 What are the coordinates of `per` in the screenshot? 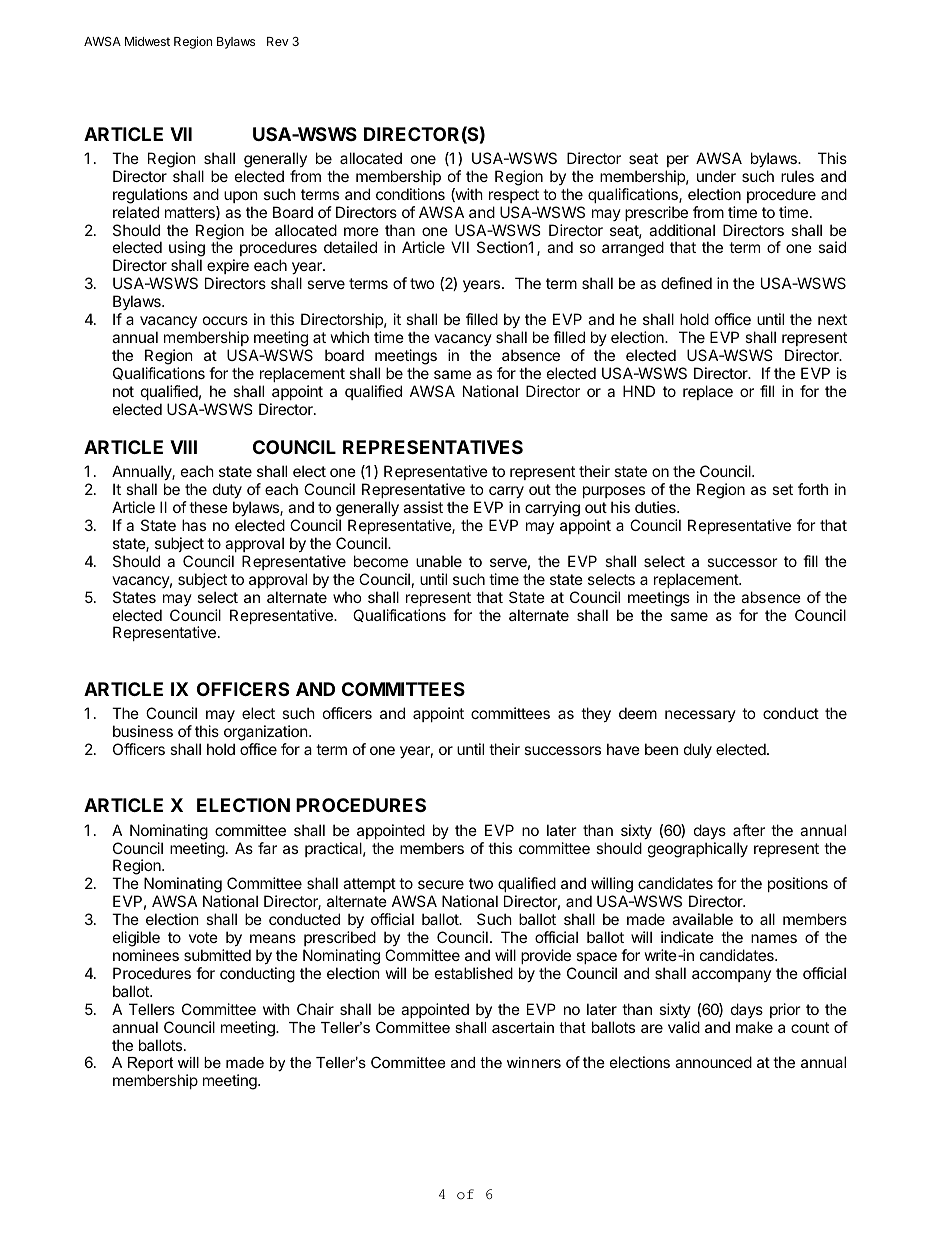 It's located at (678, 161).
